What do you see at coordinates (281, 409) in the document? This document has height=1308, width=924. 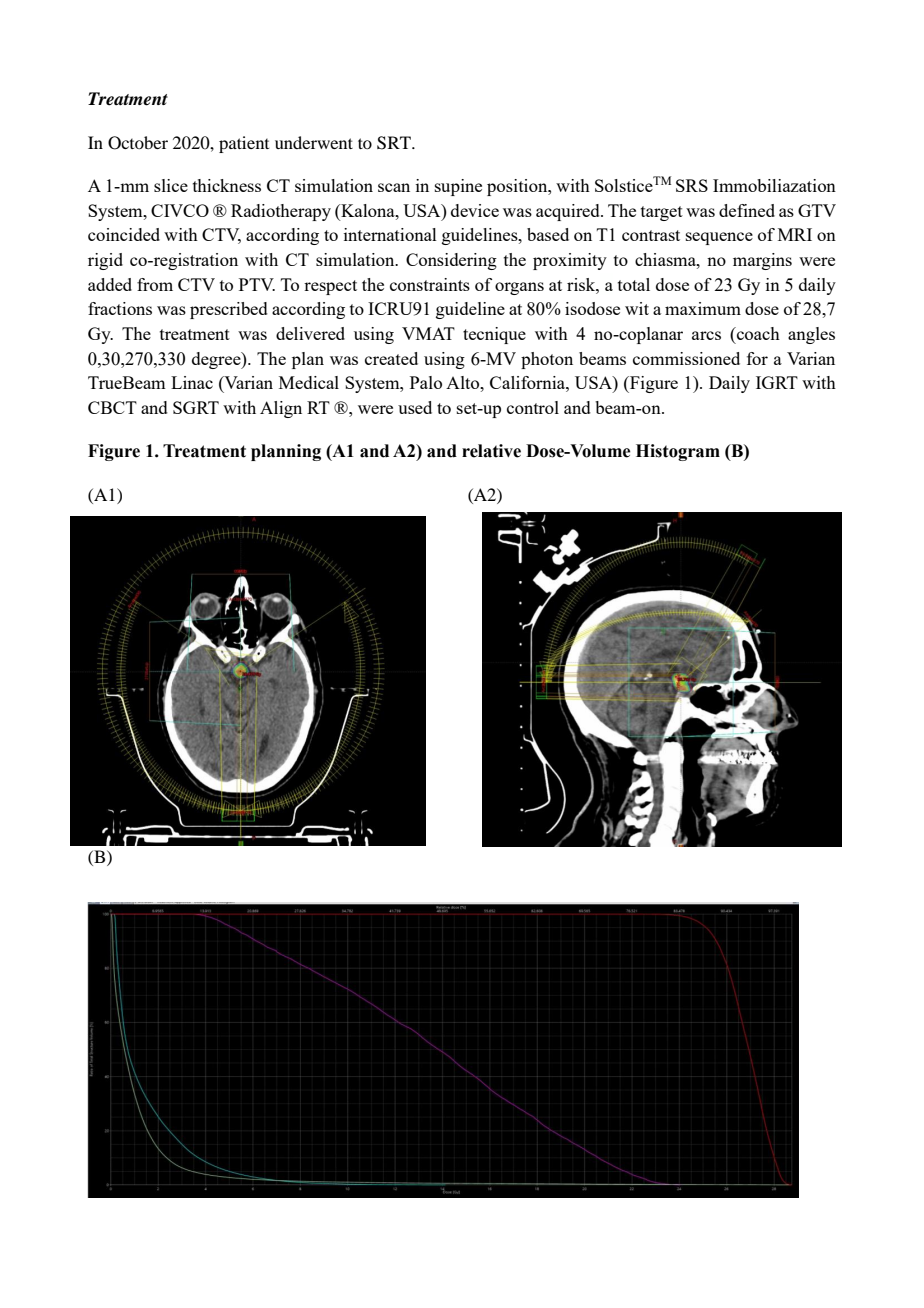 I see `Align` at bounding box center [281, 409].
